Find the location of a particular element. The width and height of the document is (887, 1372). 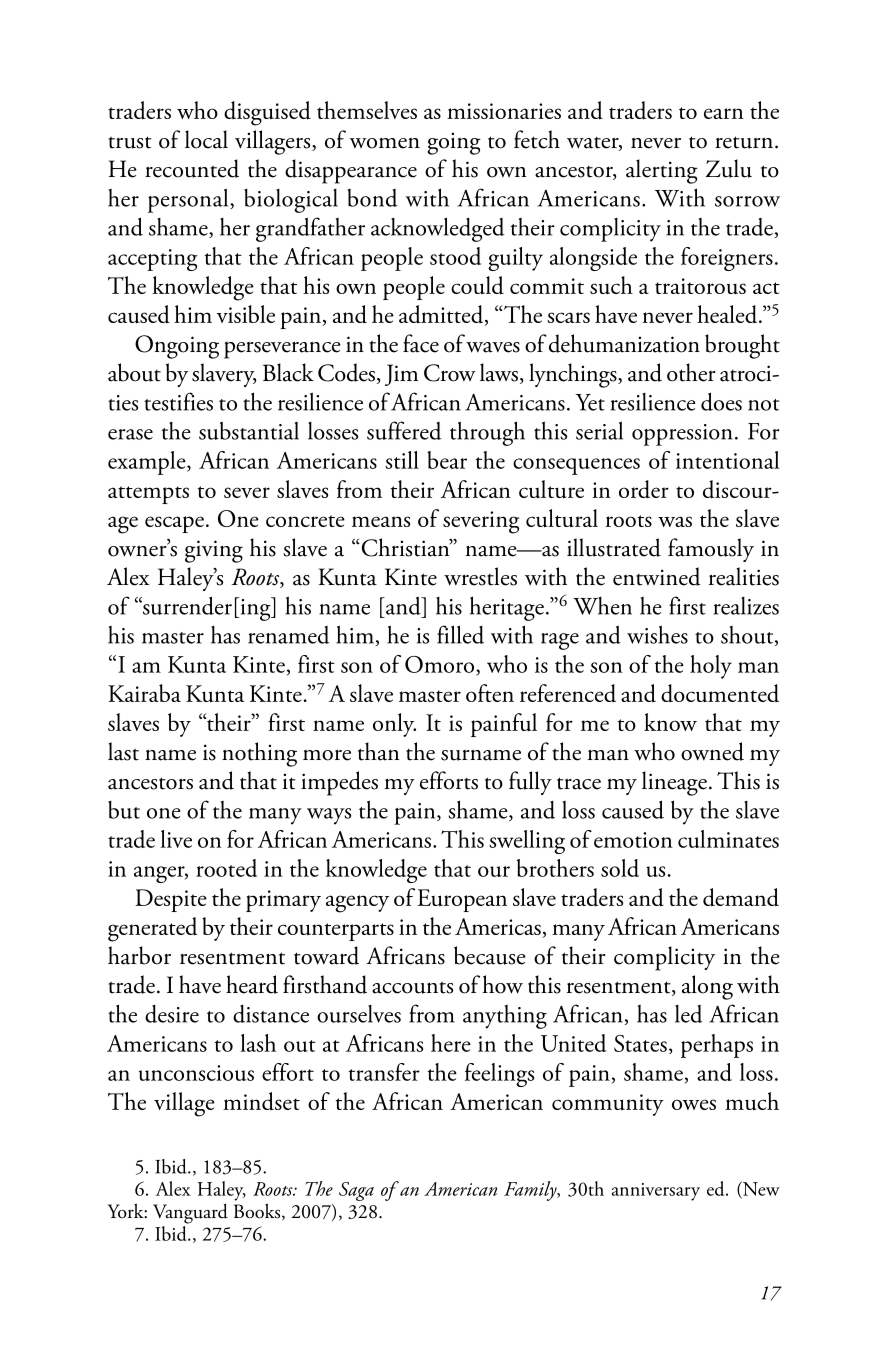

alerting is located at coordinates (662, 171).
